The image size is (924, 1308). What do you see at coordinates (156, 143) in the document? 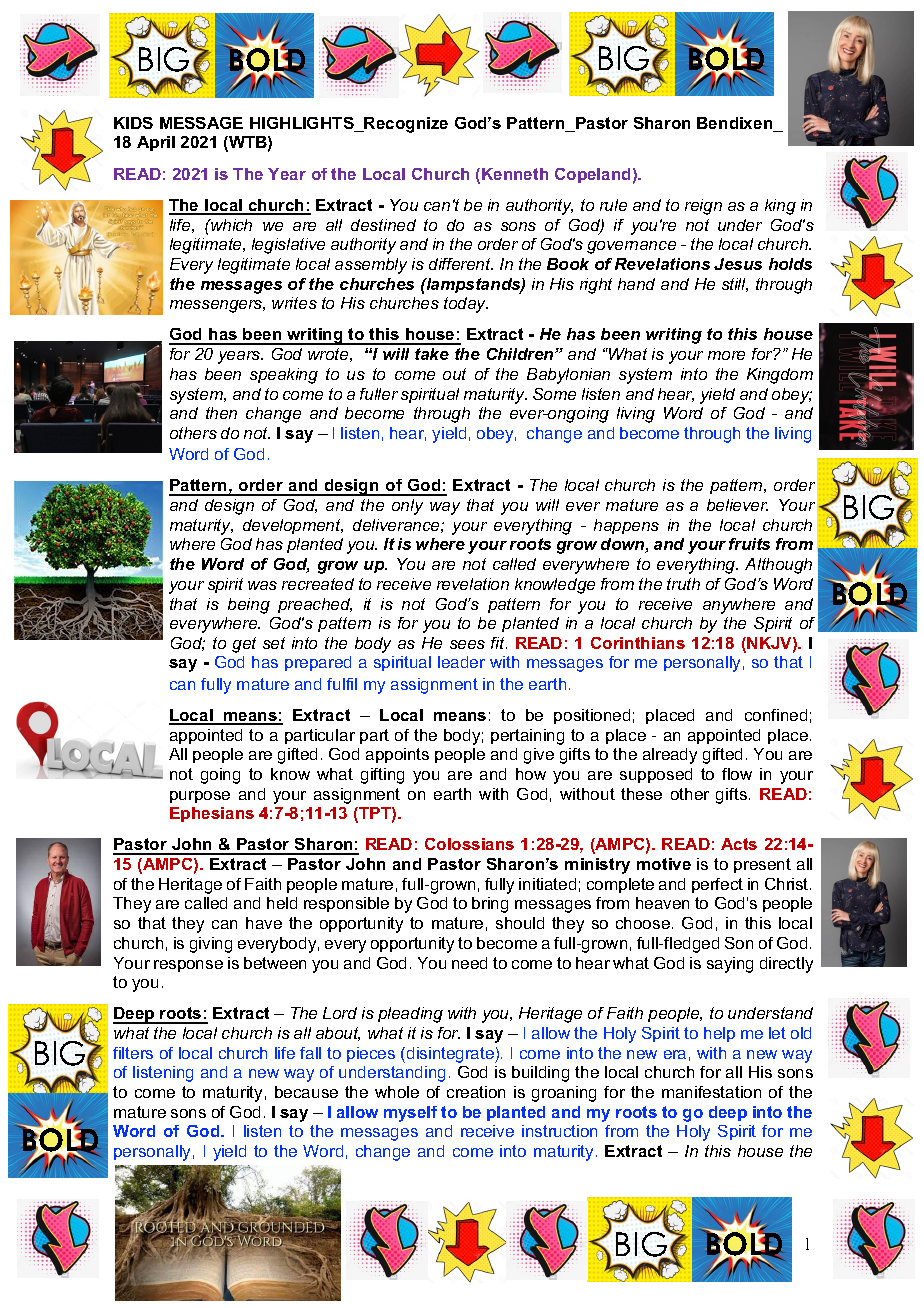
I see `April` at bounding box center [156, 143].
